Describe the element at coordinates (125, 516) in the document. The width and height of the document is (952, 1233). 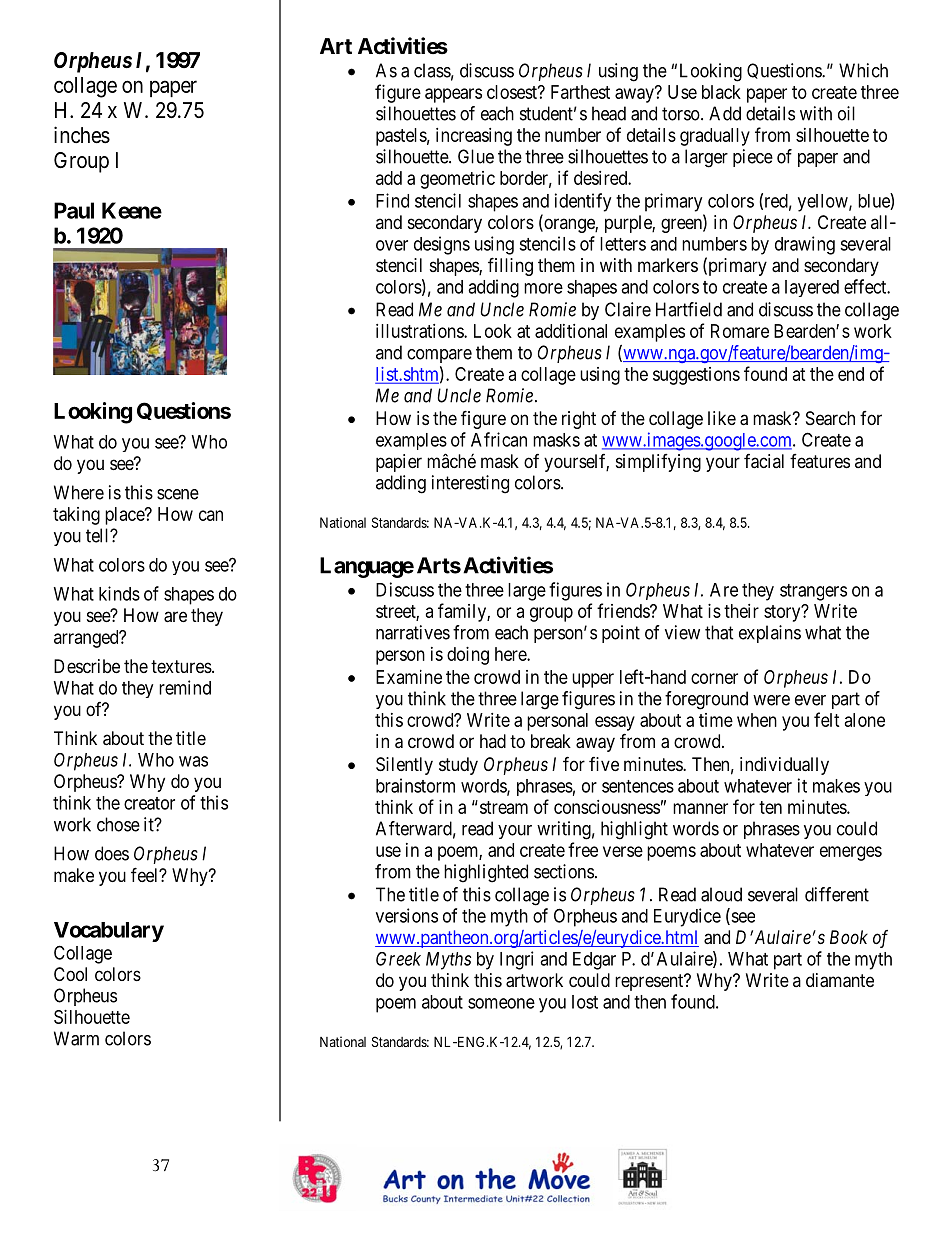
I see `place` at that location.
